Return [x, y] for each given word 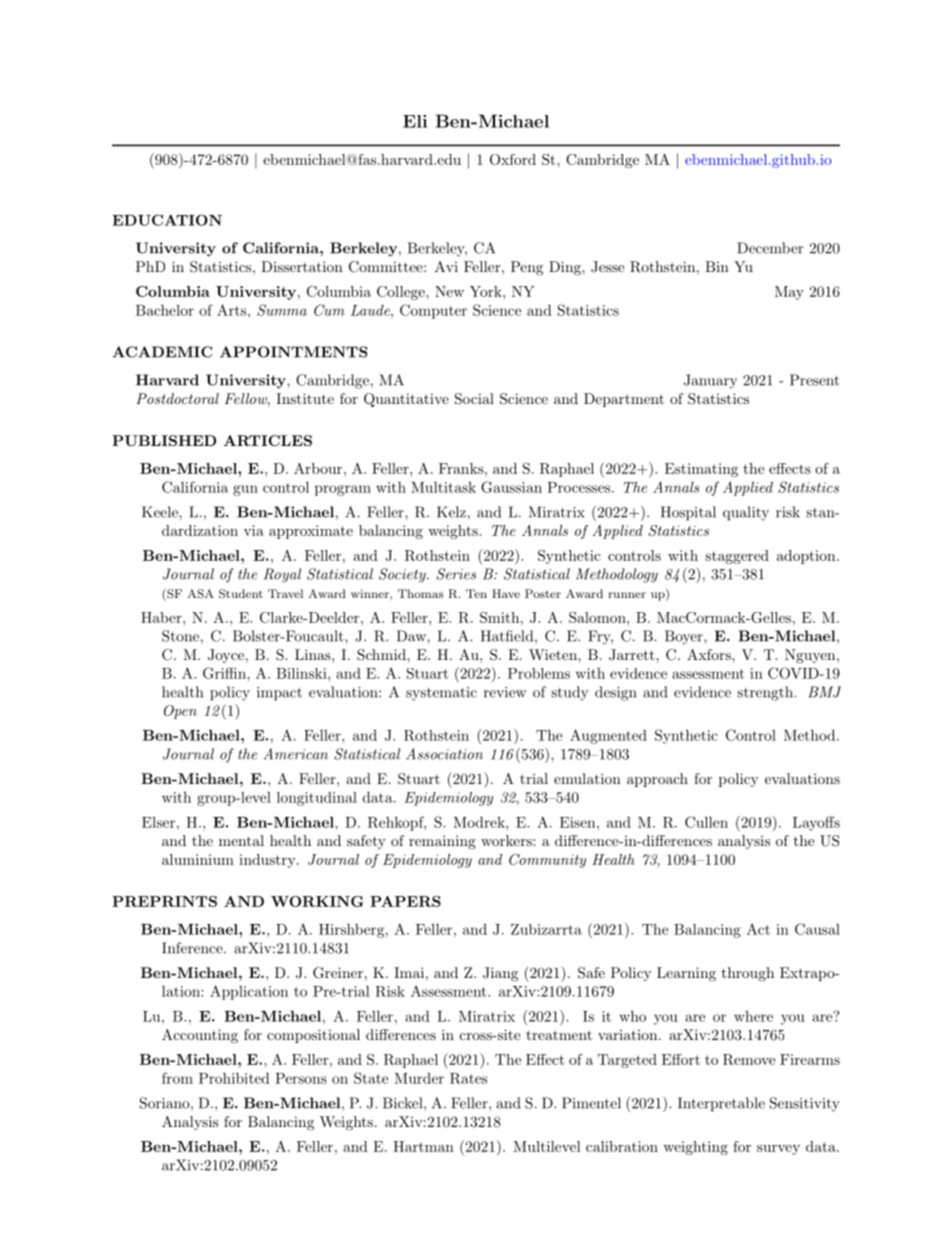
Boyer [685, 637]
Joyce [226, 656]
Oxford [513, 159]
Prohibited [234, 1078]
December [770, 248]
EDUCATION [167, 220]
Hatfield [507, 636]
